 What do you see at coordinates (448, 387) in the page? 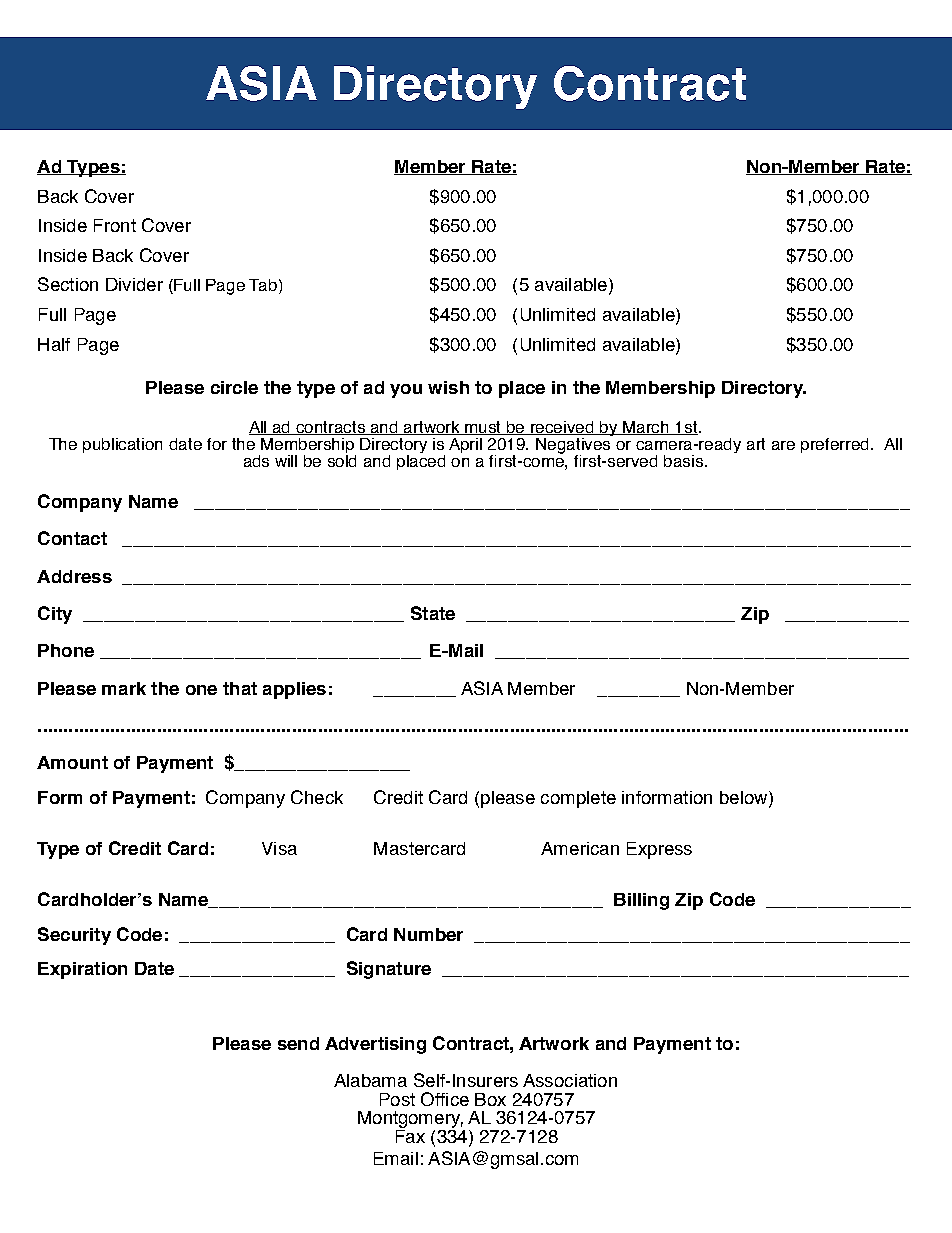
I see `wish` at bounding box center [448, 387].
